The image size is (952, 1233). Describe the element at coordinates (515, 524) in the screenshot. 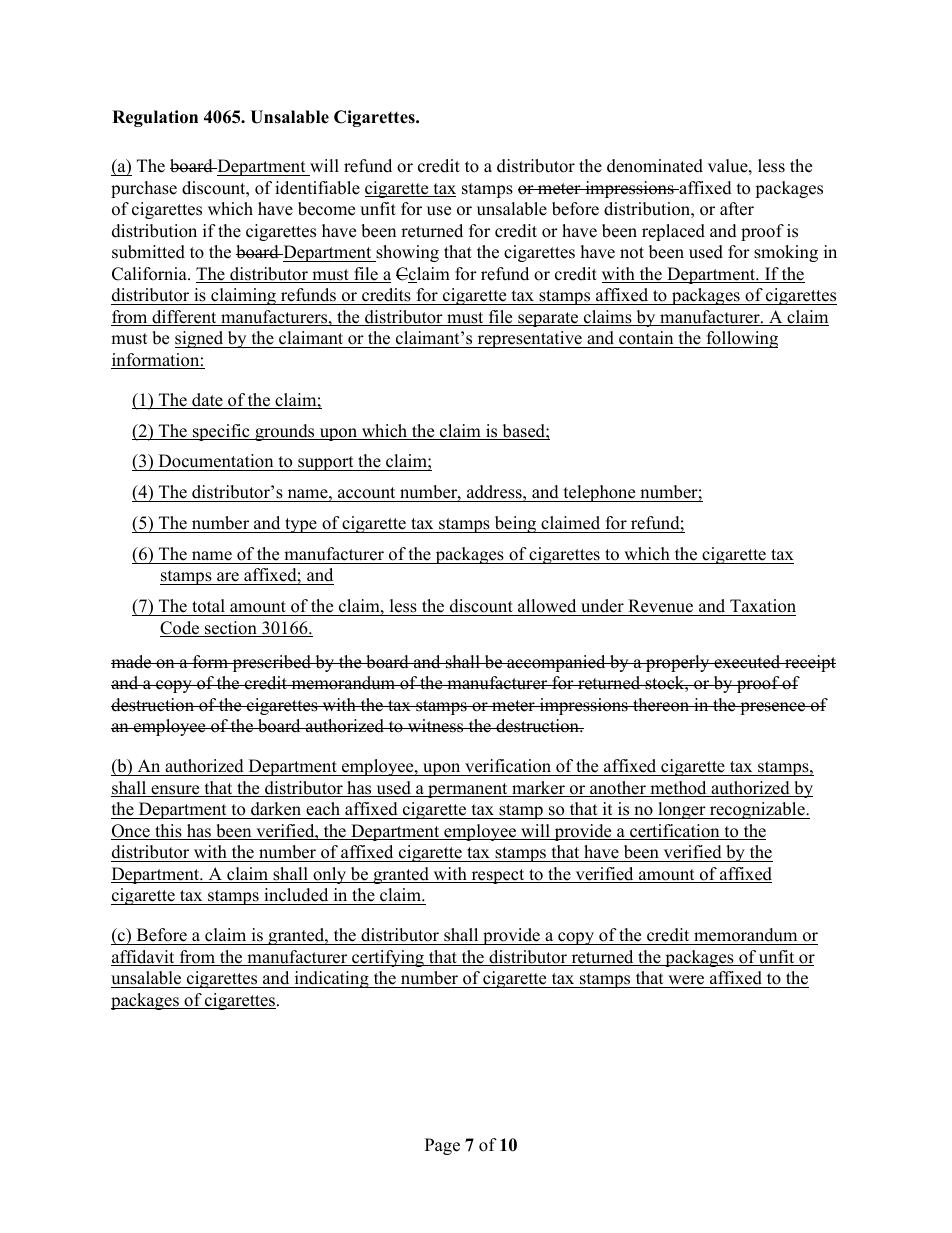

I see `being` at that location.
